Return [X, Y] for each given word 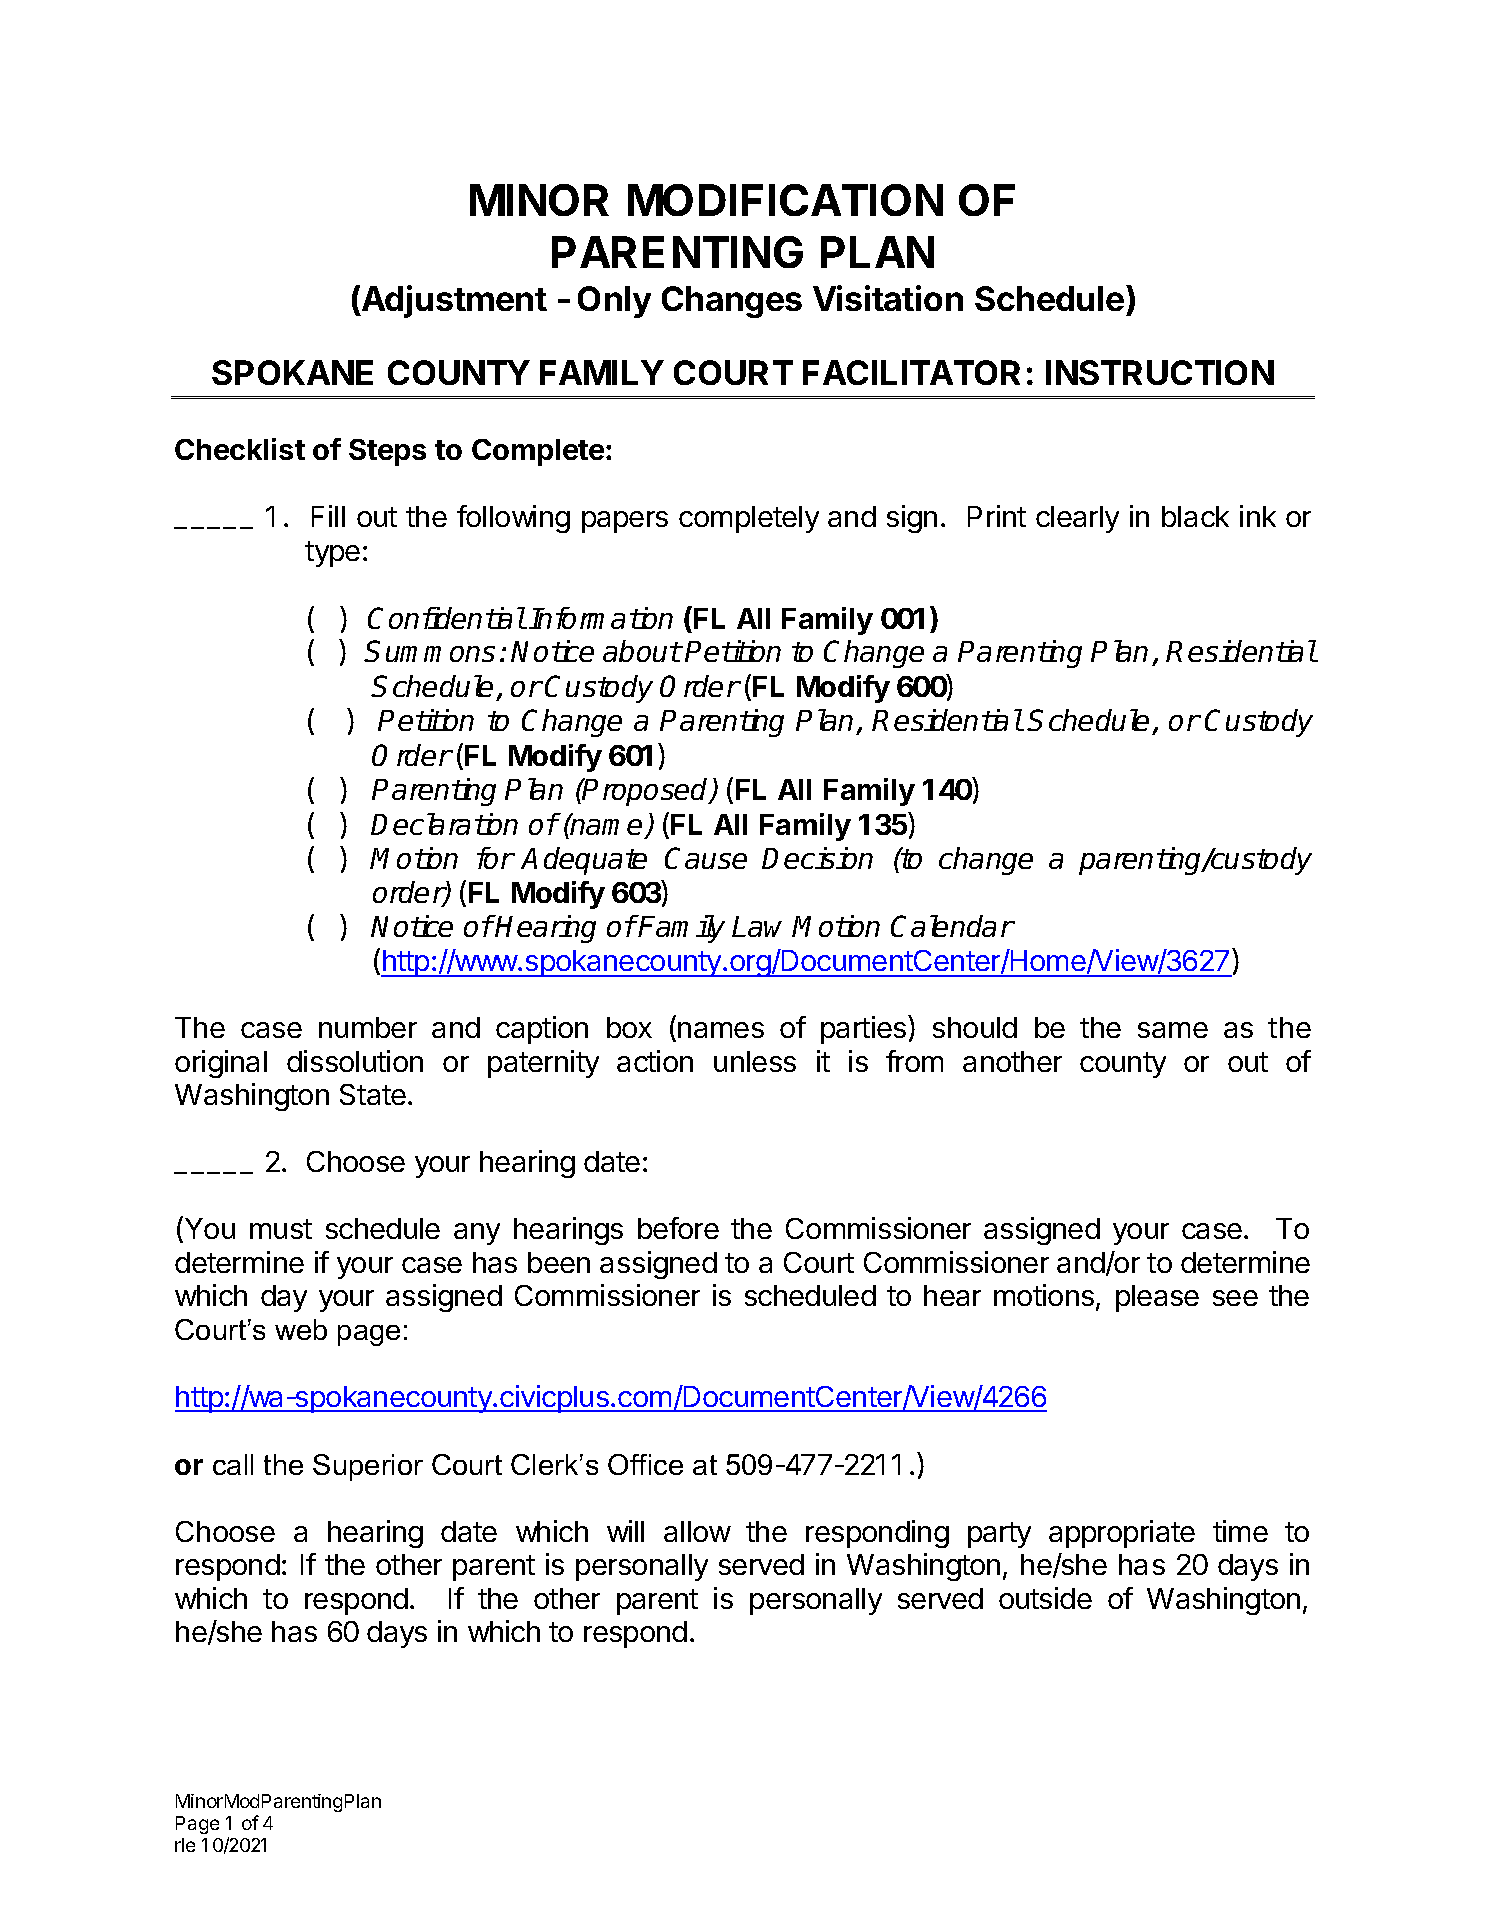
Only [614, 302]
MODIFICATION [785, 200]
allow [697, 1531]
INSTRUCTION [1160, 372]
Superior [368, 1467]
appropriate [1122, 1534]
